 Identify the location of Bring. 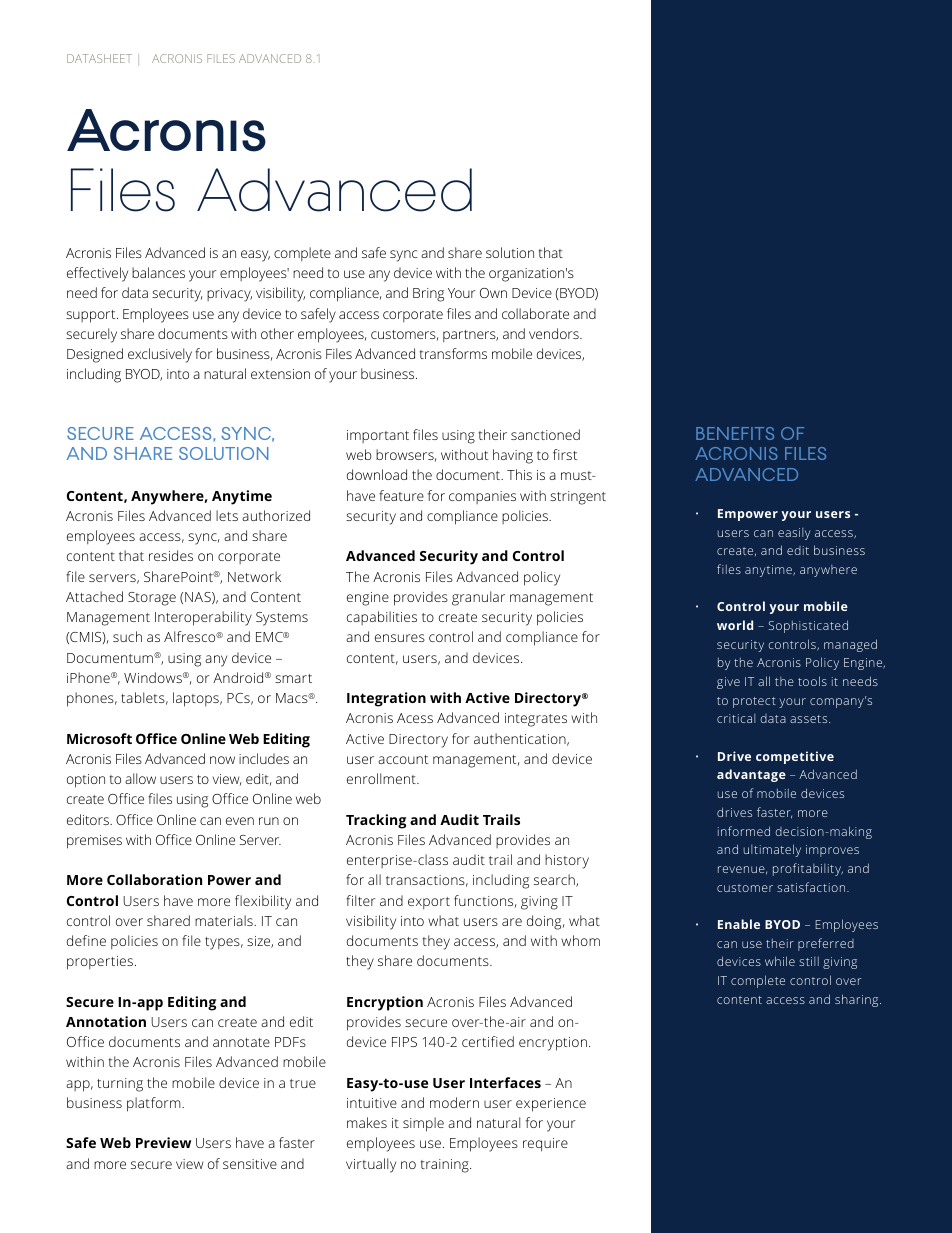
(428, 295).
